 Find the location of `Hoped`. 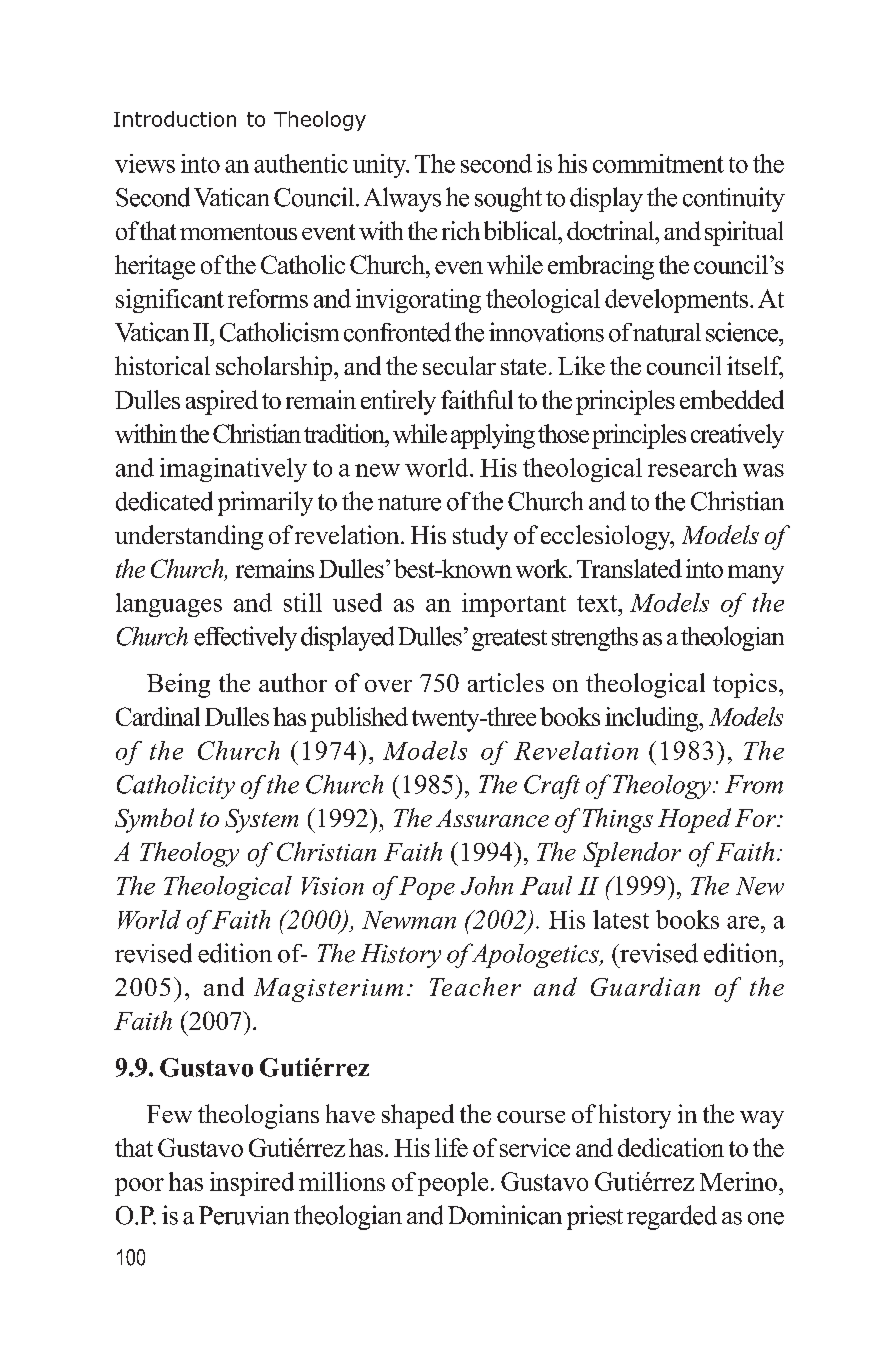

Hoped is located at coordinates (694, 820).
